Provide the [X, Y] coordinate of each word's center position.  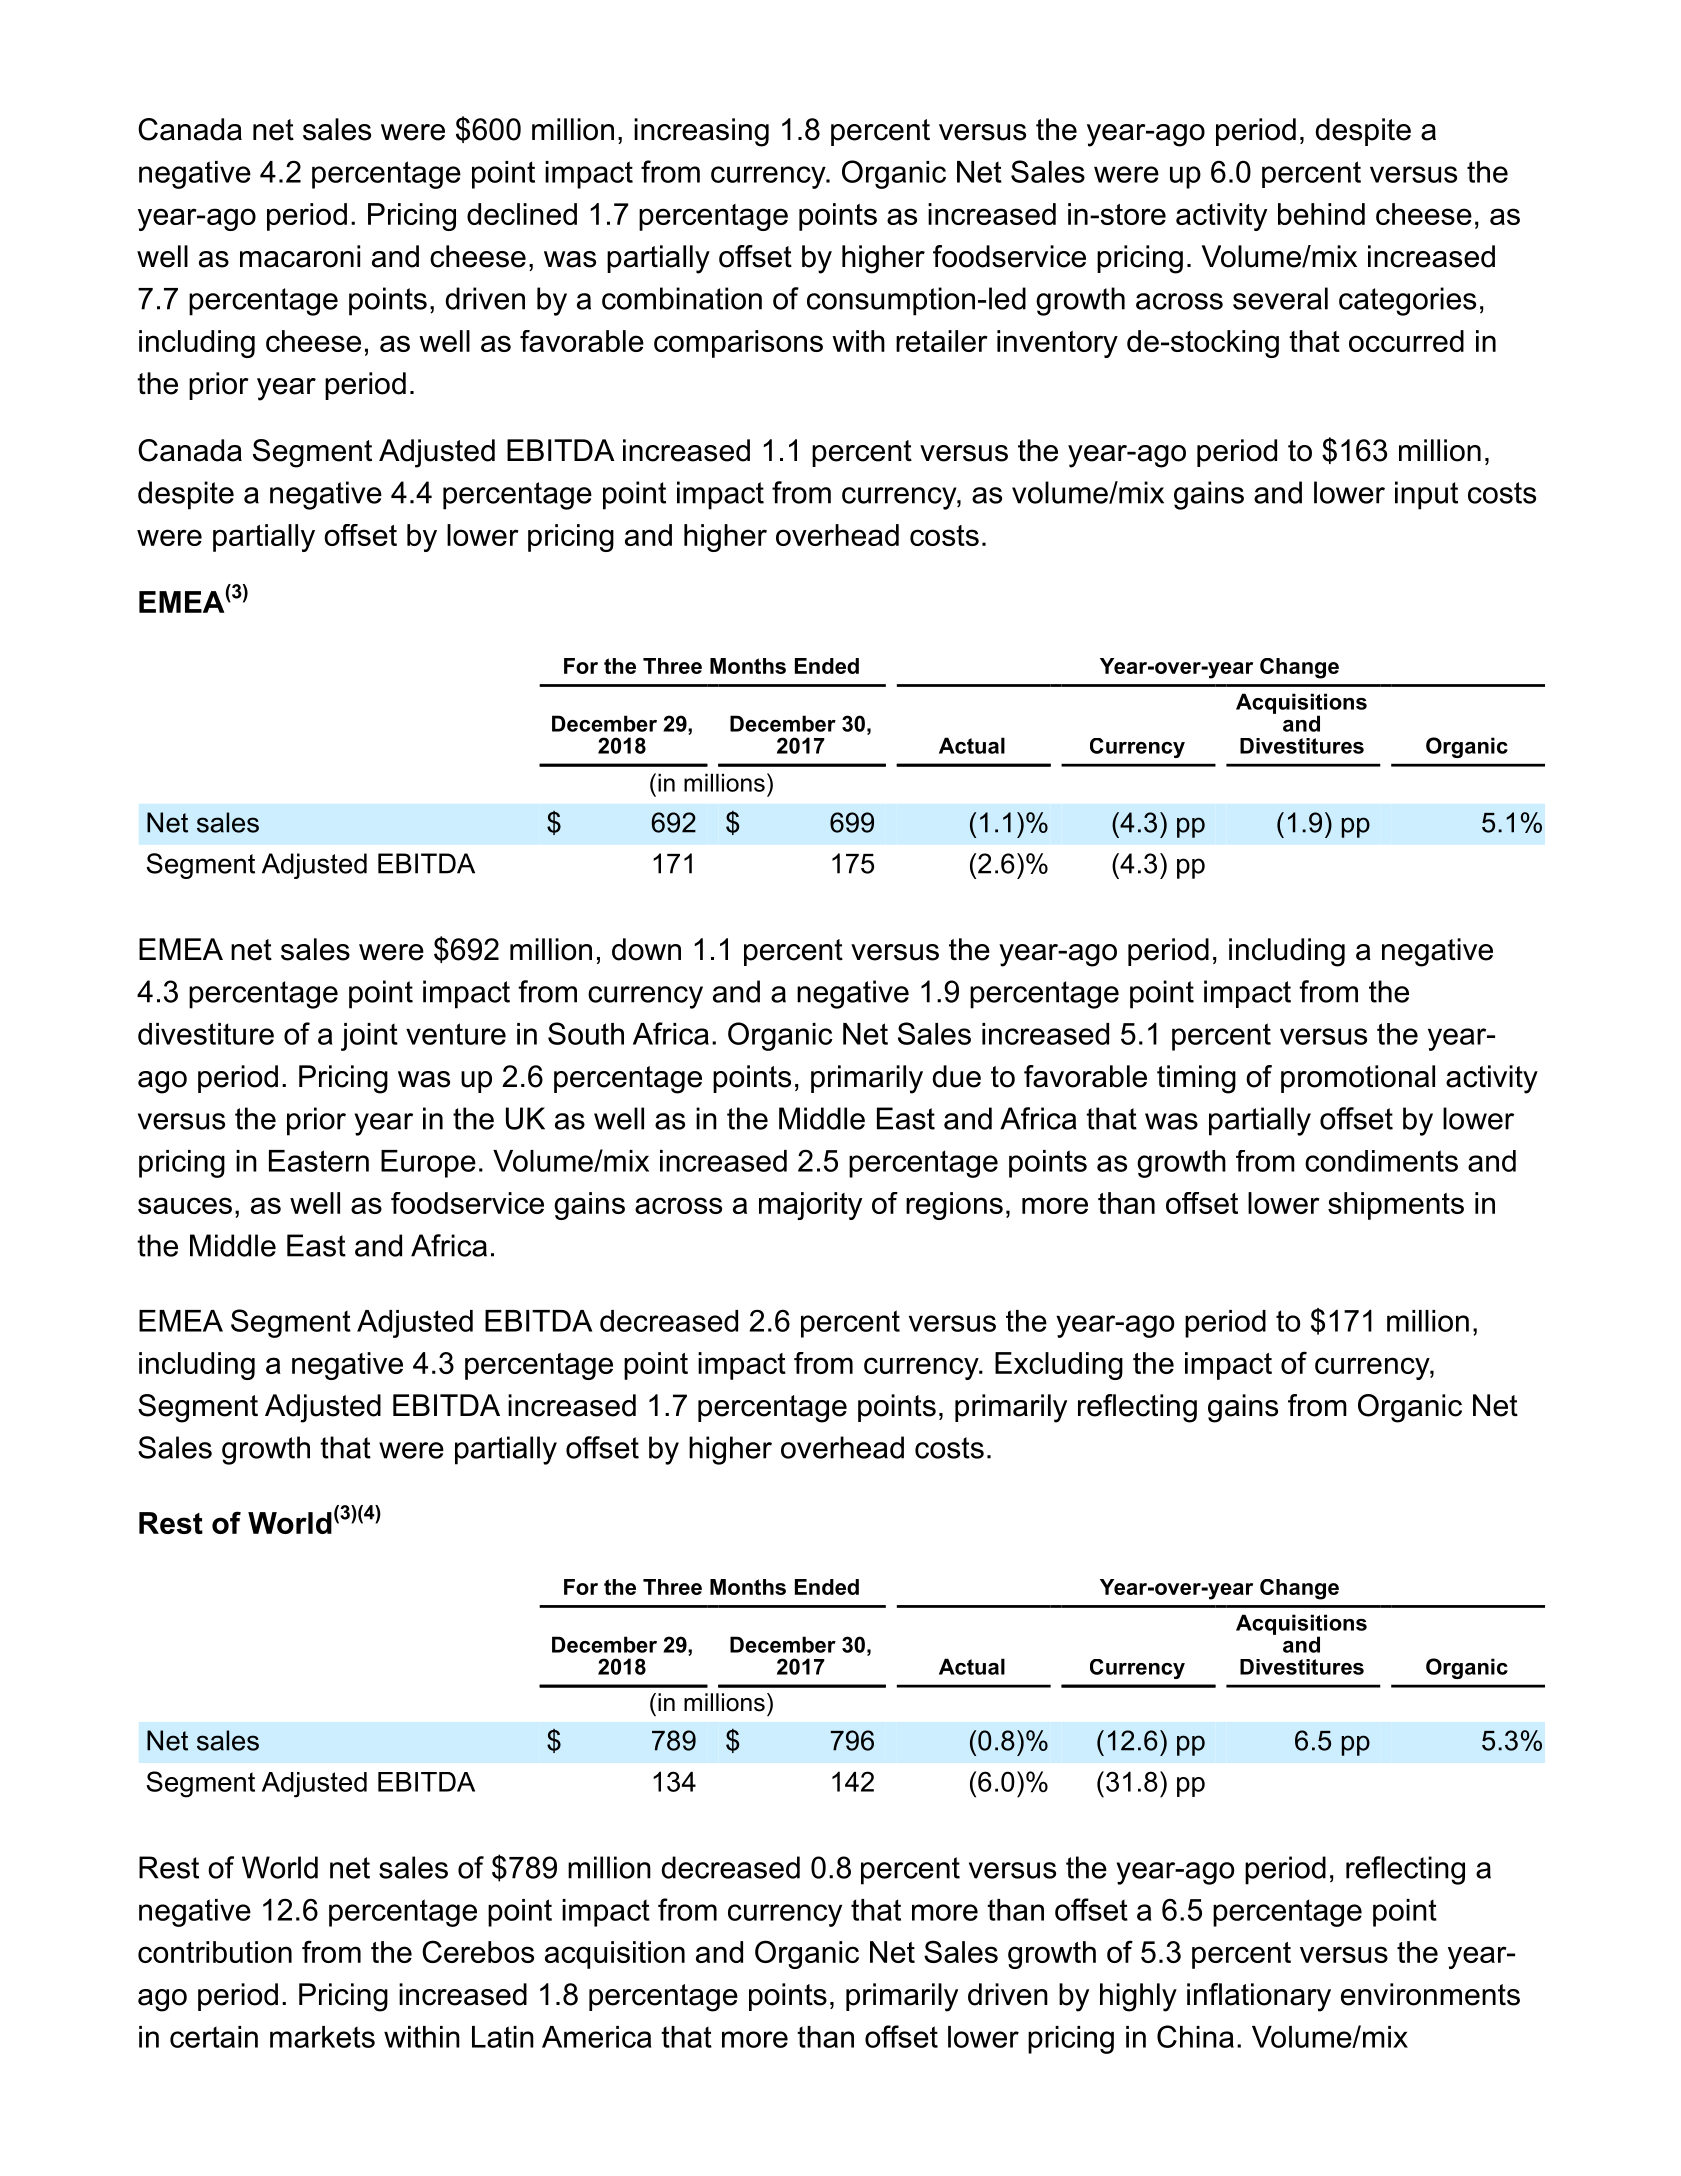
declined [522, 214]
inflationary [1259, 1997]
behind [1321, 214]
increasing [701, 132]
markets [322, 2037]
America [597, 2037]
